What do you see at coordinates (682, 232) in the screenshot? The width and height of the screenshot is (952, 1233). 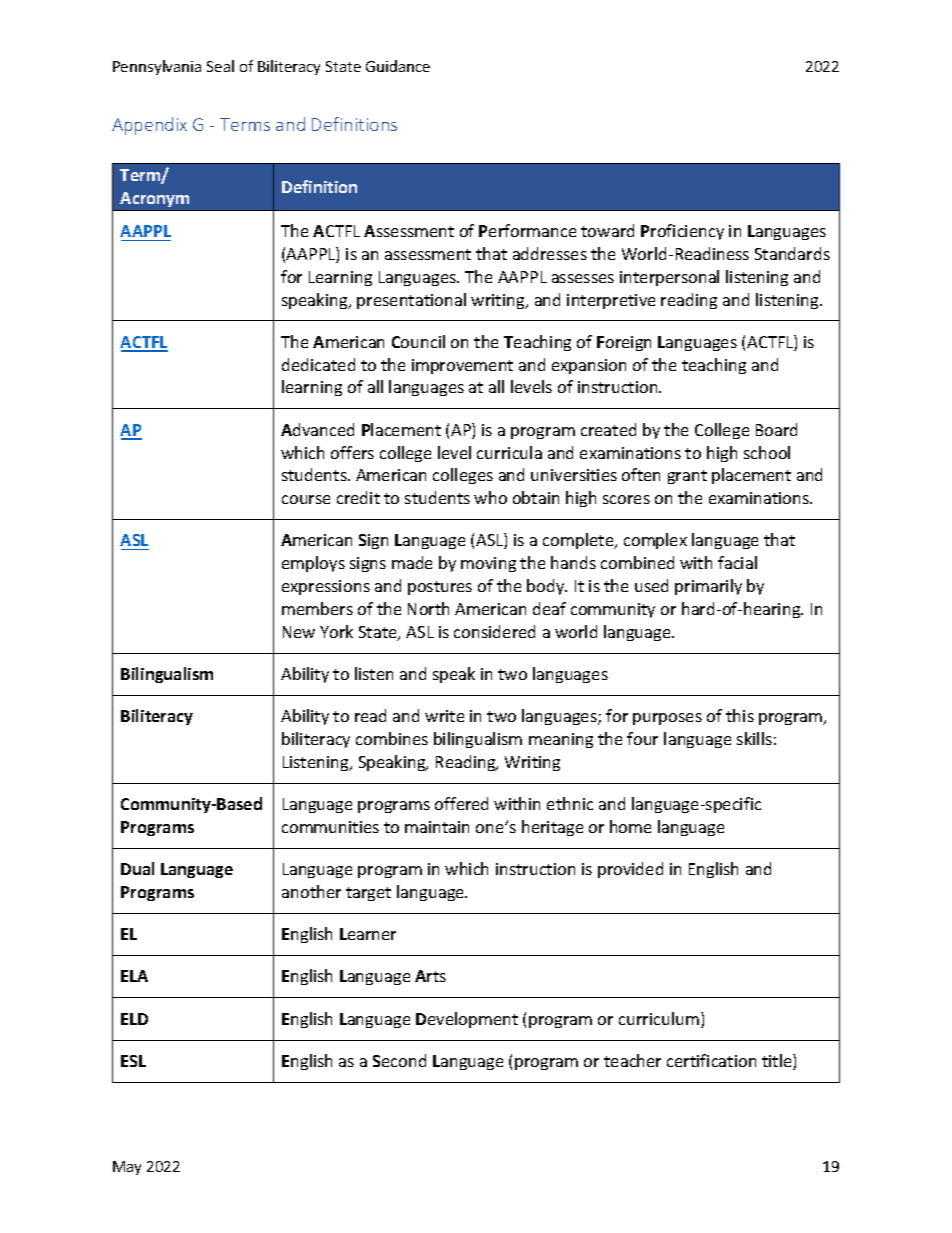 I see `Proficiency` at bounding box center [682, 232].
